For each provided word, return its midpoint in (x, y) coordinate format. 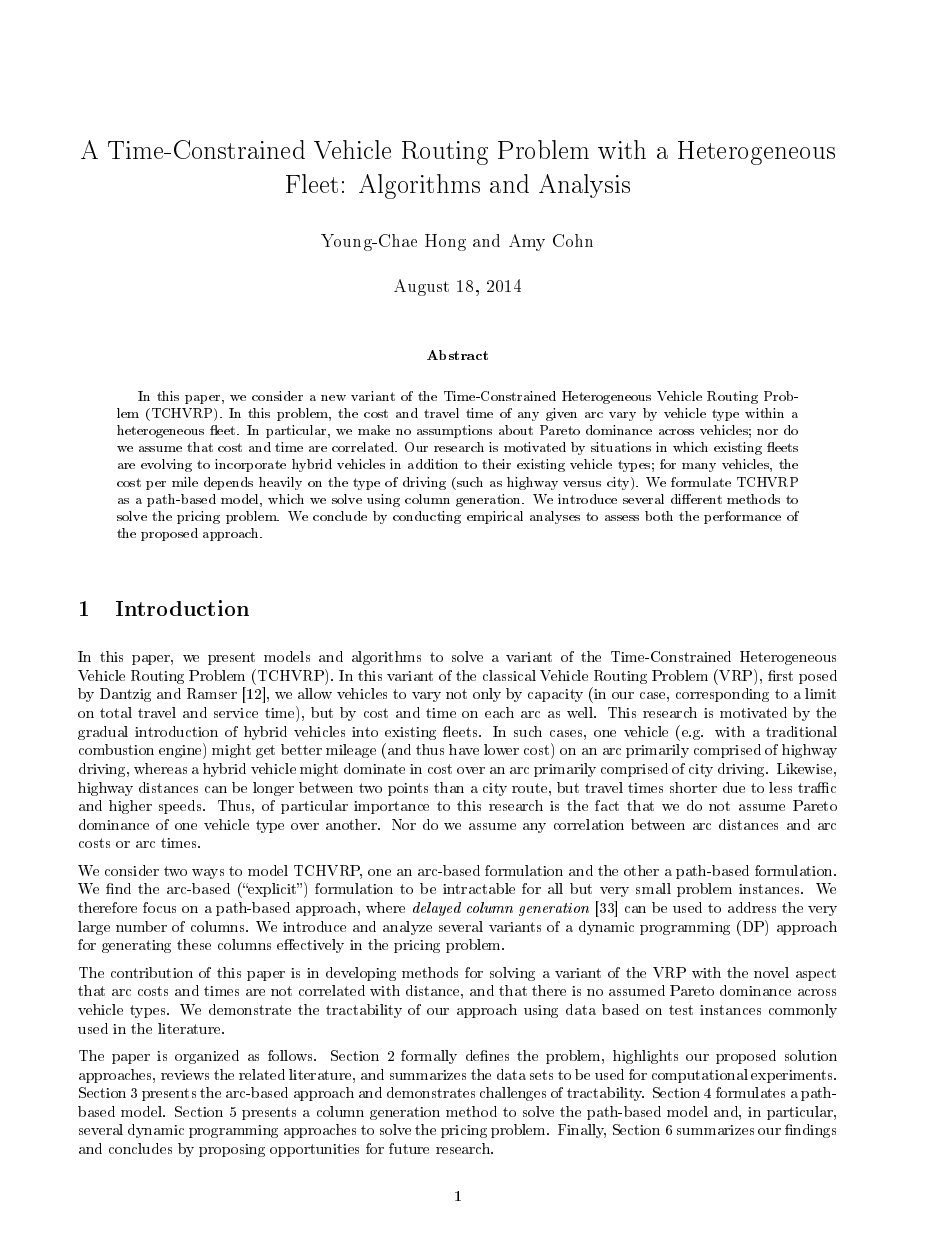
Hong (445, 242)
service (236, 713)
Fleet (312, 183)
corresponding (722, 695)
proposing (232, 1150)
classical (509, 675)
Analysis (584, 186)
